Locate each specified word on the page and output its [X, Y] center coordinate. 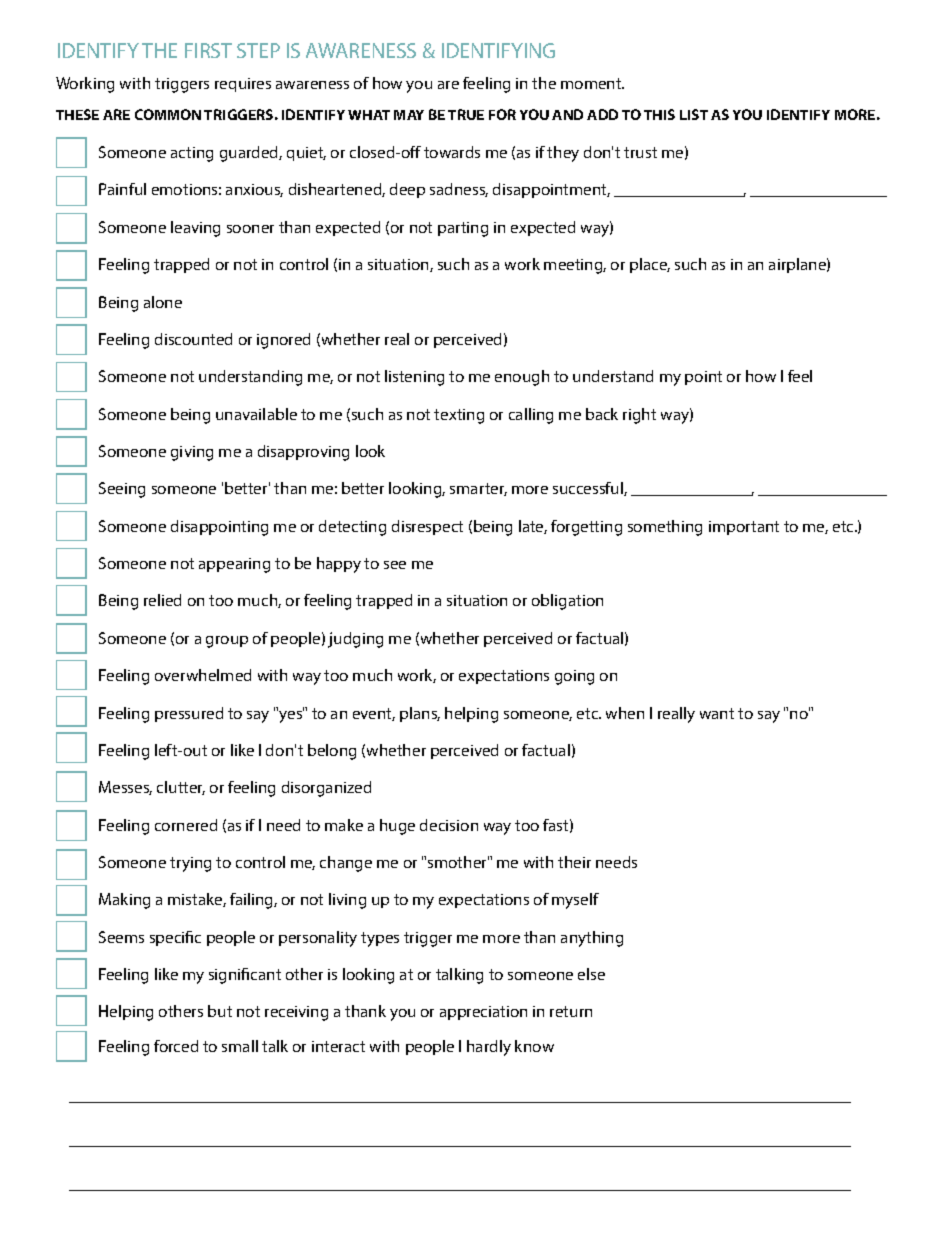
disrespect [427, 527]
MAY [409, 115]
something [665, 528]
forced [176, 1046]
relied [162, 600]
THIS [659, 114]
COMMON [168, 114]
